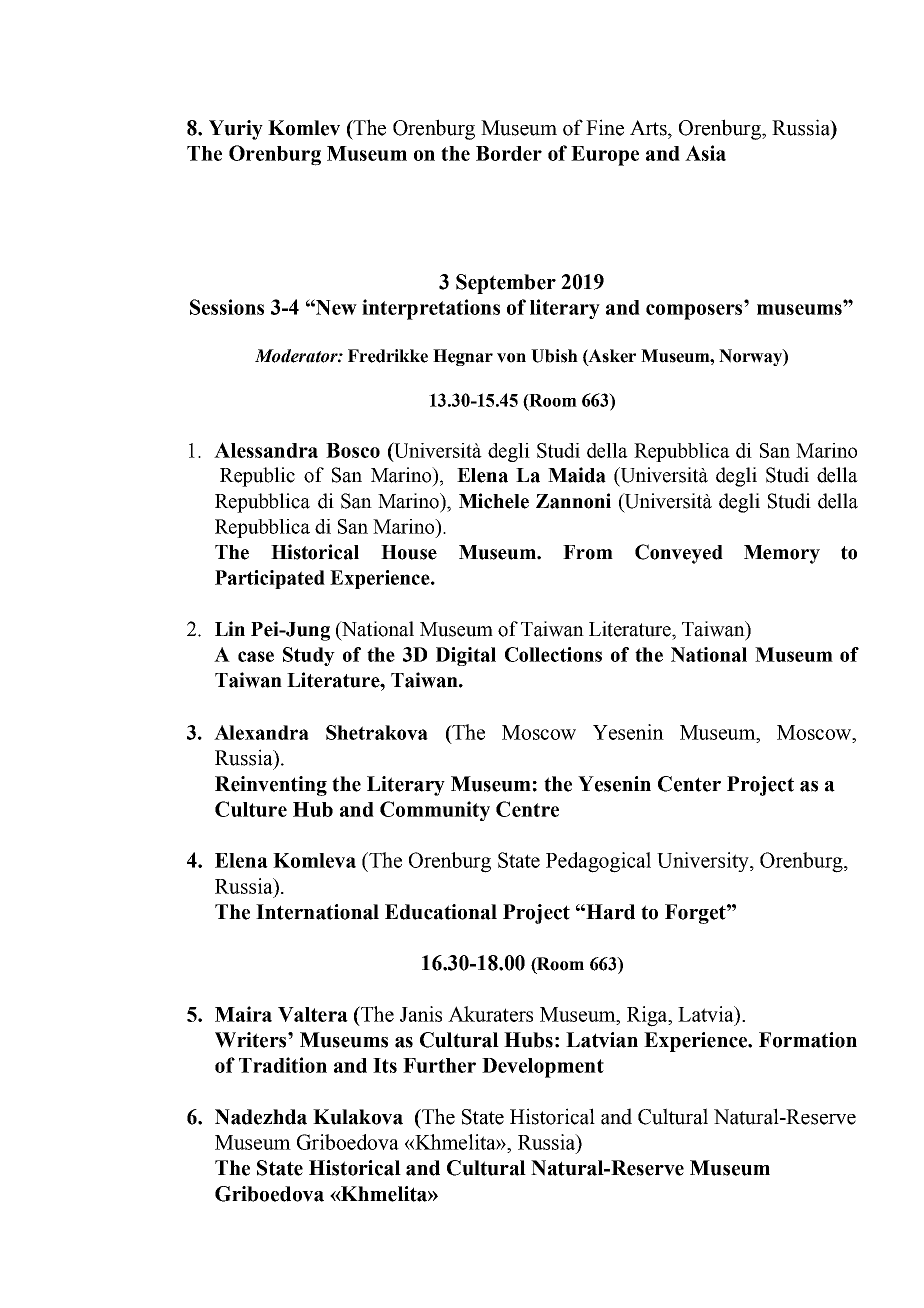  I want to click on Study, so click(309, 656).
